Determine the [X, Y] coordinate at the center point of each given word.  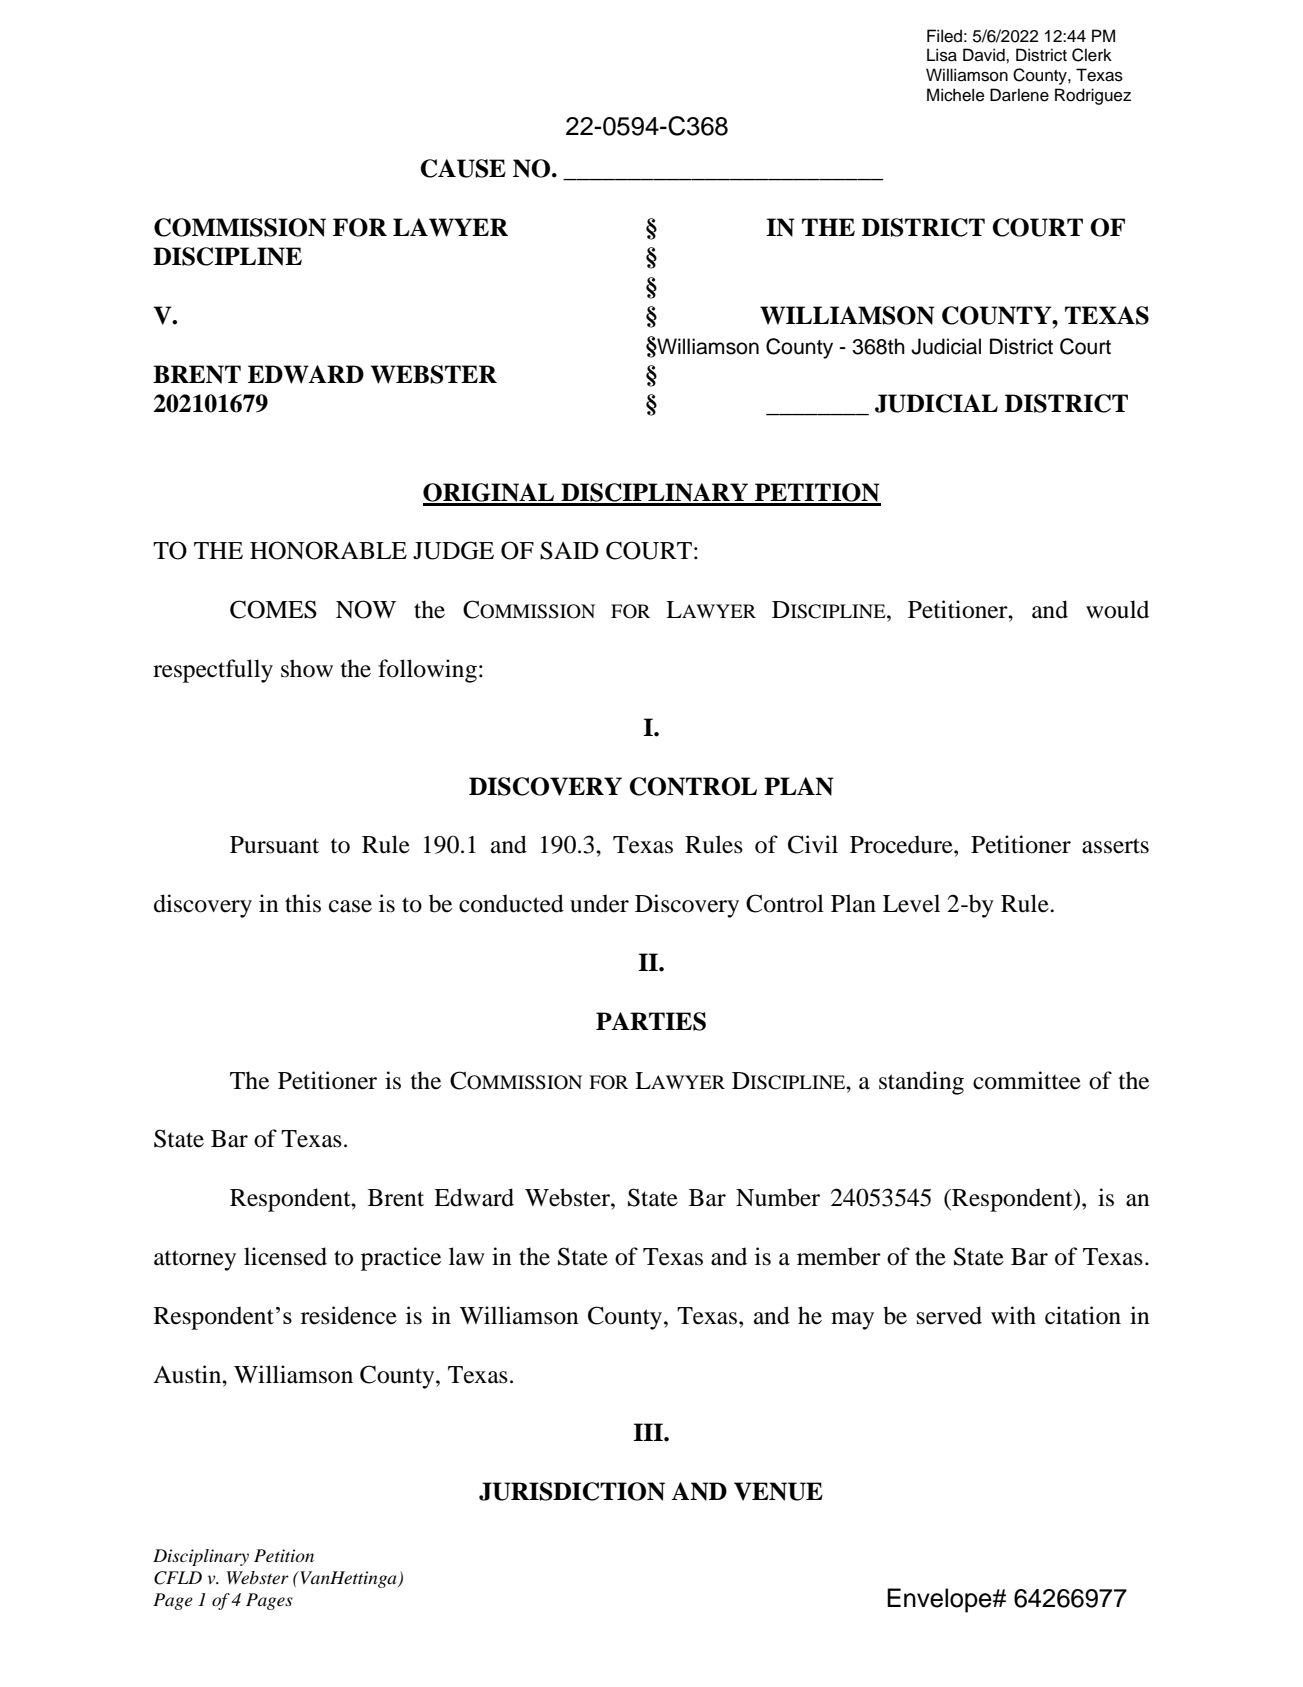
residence [349, 1315]
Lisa [942, 55]
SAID [569, 550]
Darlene [1019, 95]
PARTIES [651, 1021]
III [649, 1432]
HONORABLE [328, 550]
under [599, 903]
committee [1027, 1080]
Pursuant [274, 845]
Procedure [902, 844]
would [1117, 609]
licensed [285, 1256]
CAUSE [463, 168]
